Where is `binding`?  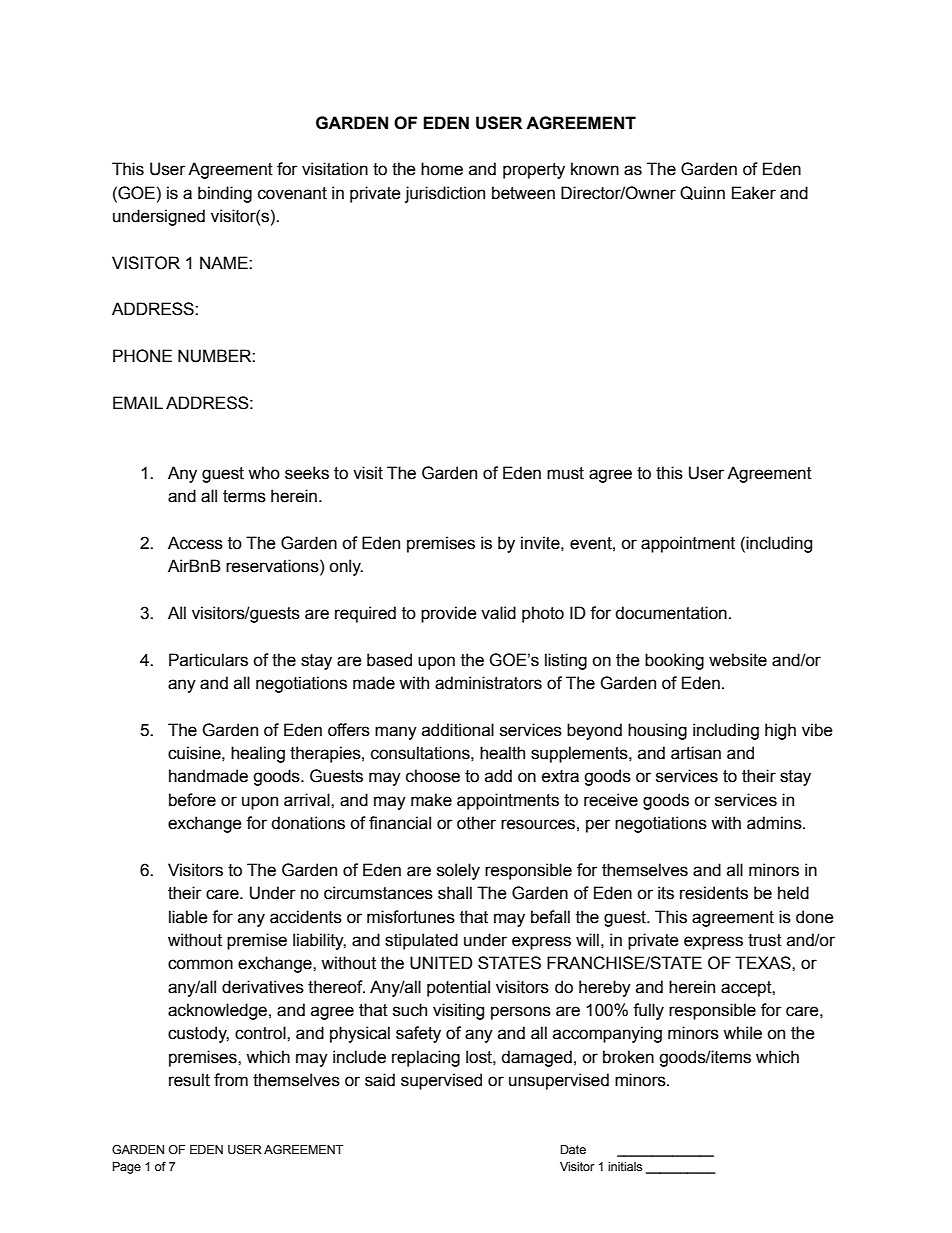
binding is located at coordinates (225, 194).
